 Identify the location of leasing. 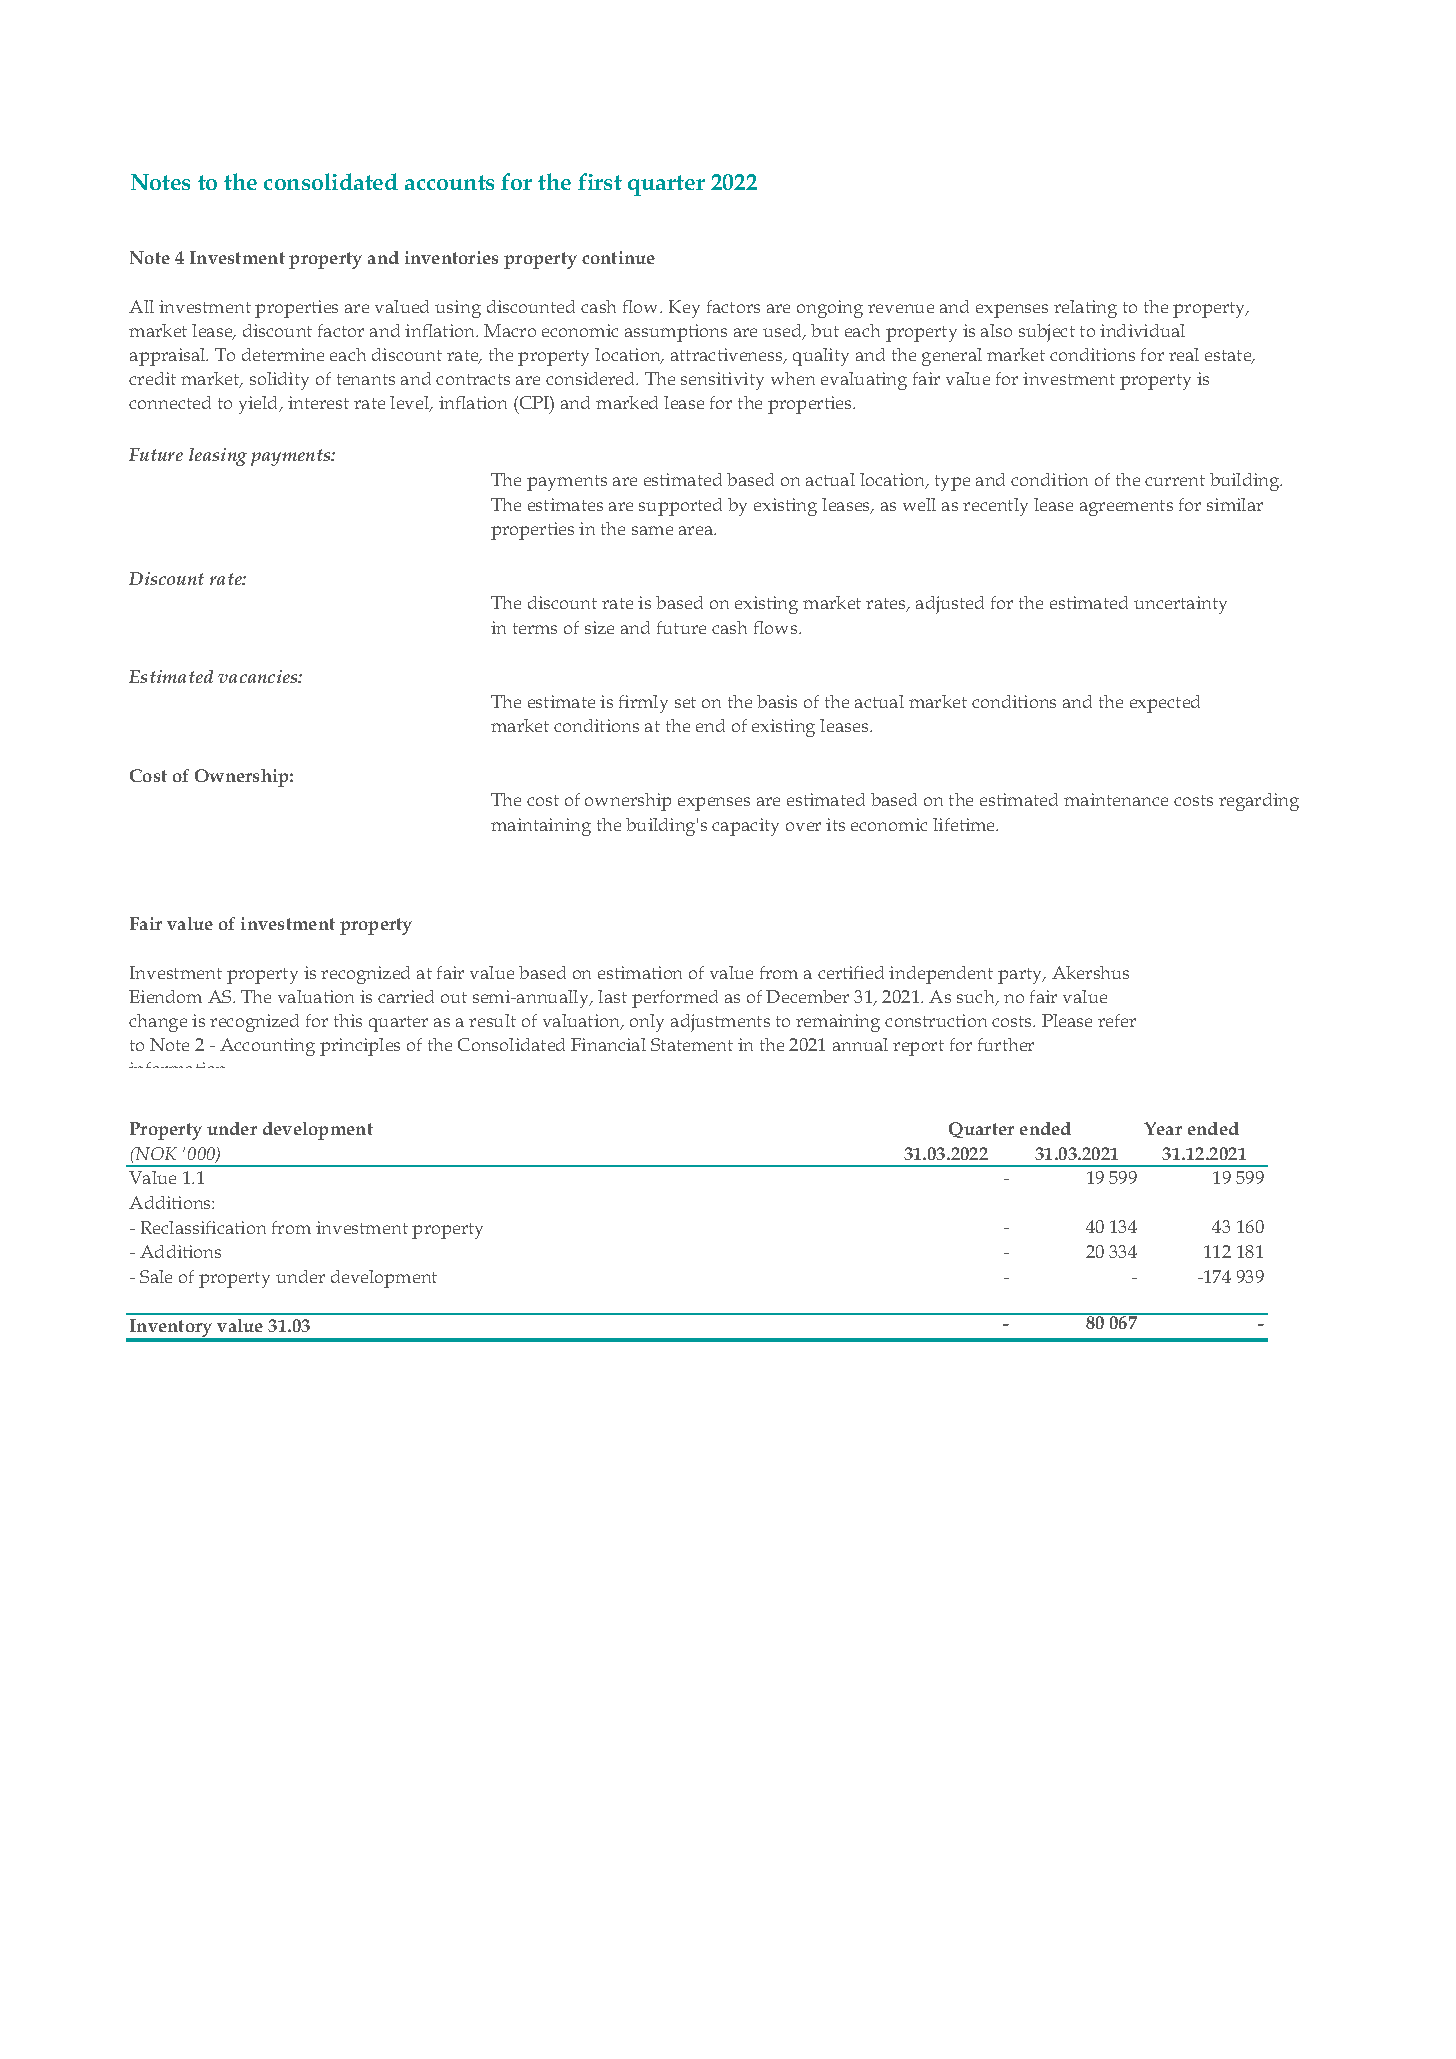
(218, 457).
